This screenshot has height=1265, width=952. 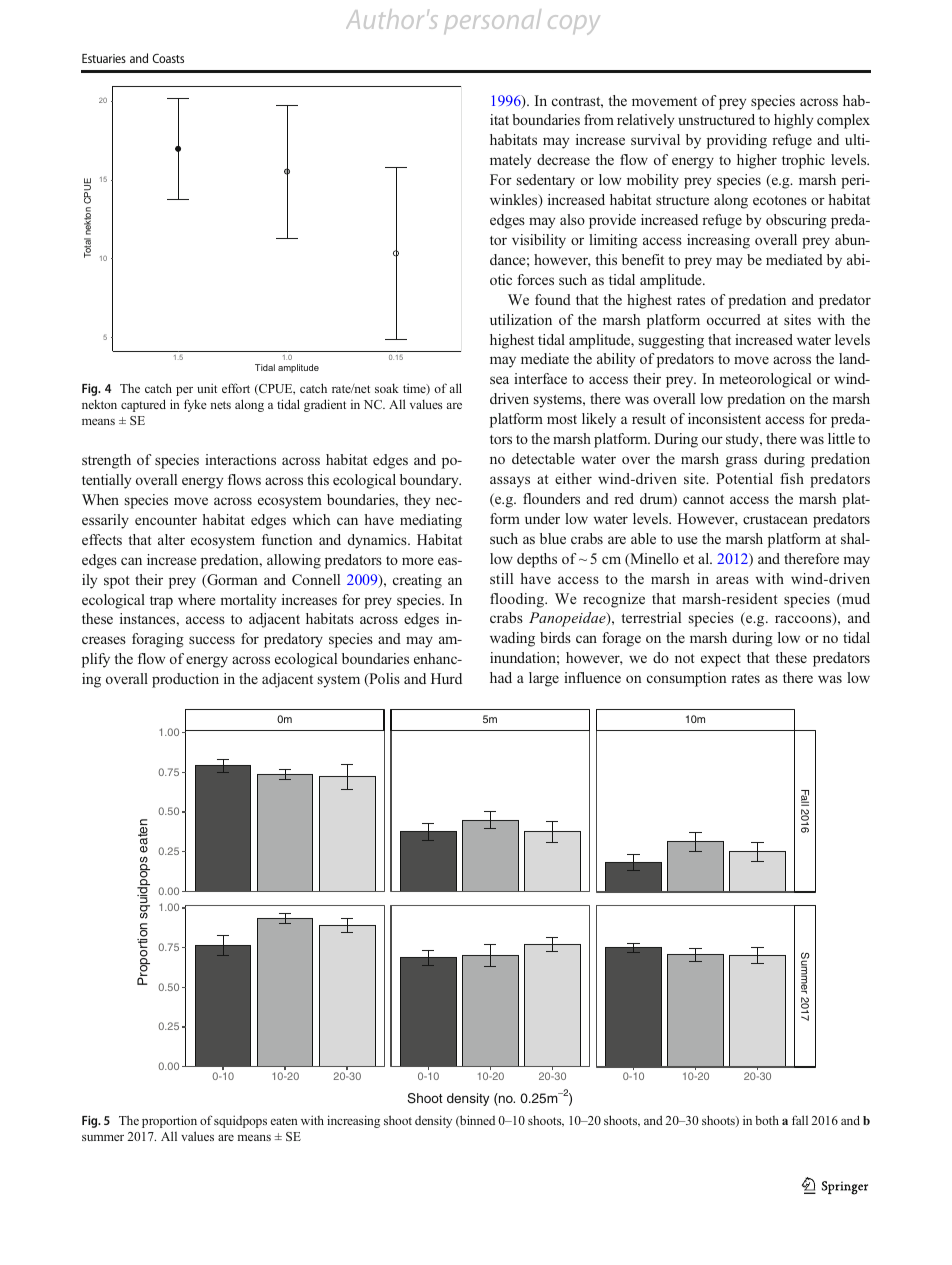 What do you see at coordinates (168, 58) in the screenshot?
I see `Coasts` at bounding box center [168, 58].
